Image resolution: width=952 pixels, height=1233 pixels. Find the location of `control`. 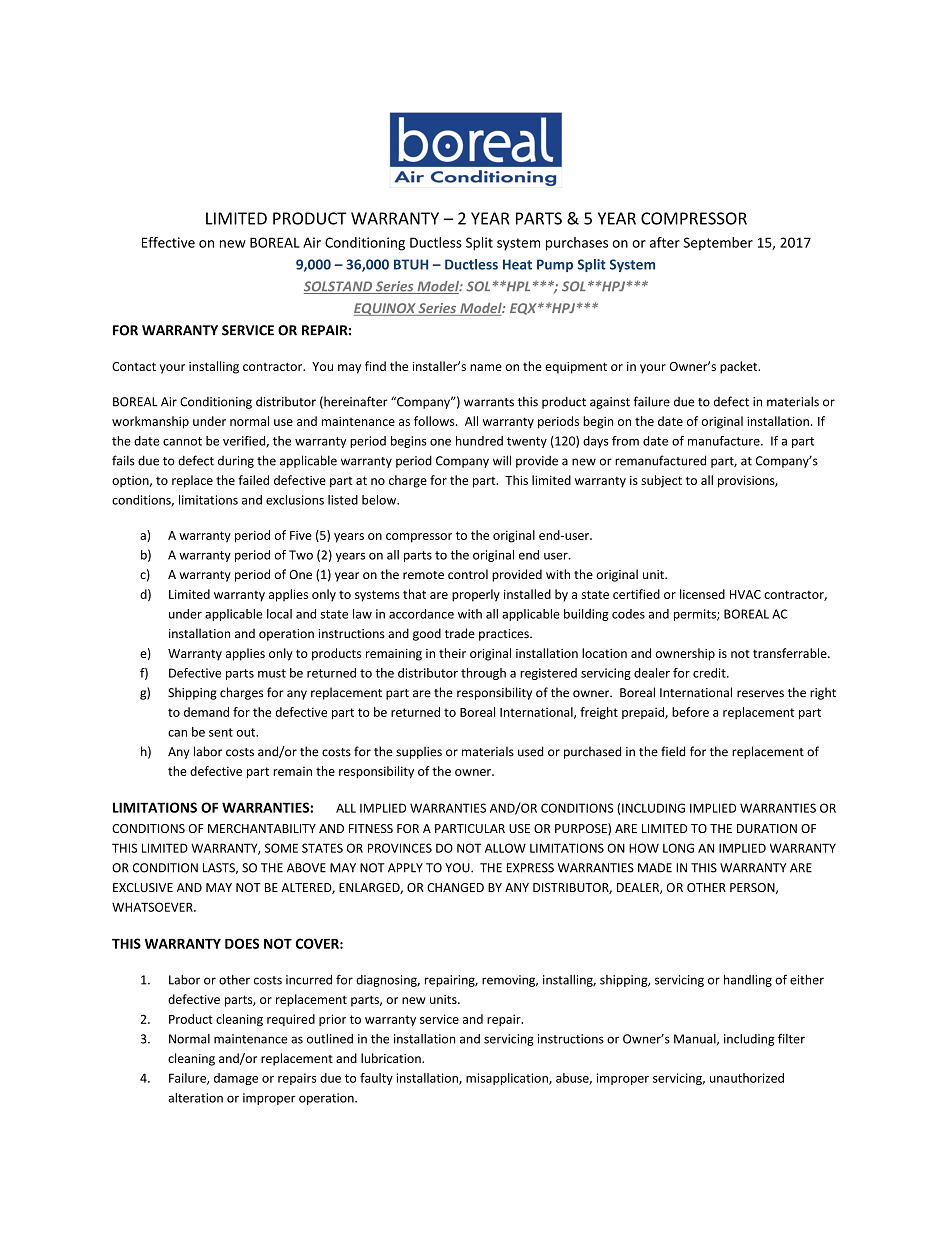

control is located at coordinates (468, 574).
